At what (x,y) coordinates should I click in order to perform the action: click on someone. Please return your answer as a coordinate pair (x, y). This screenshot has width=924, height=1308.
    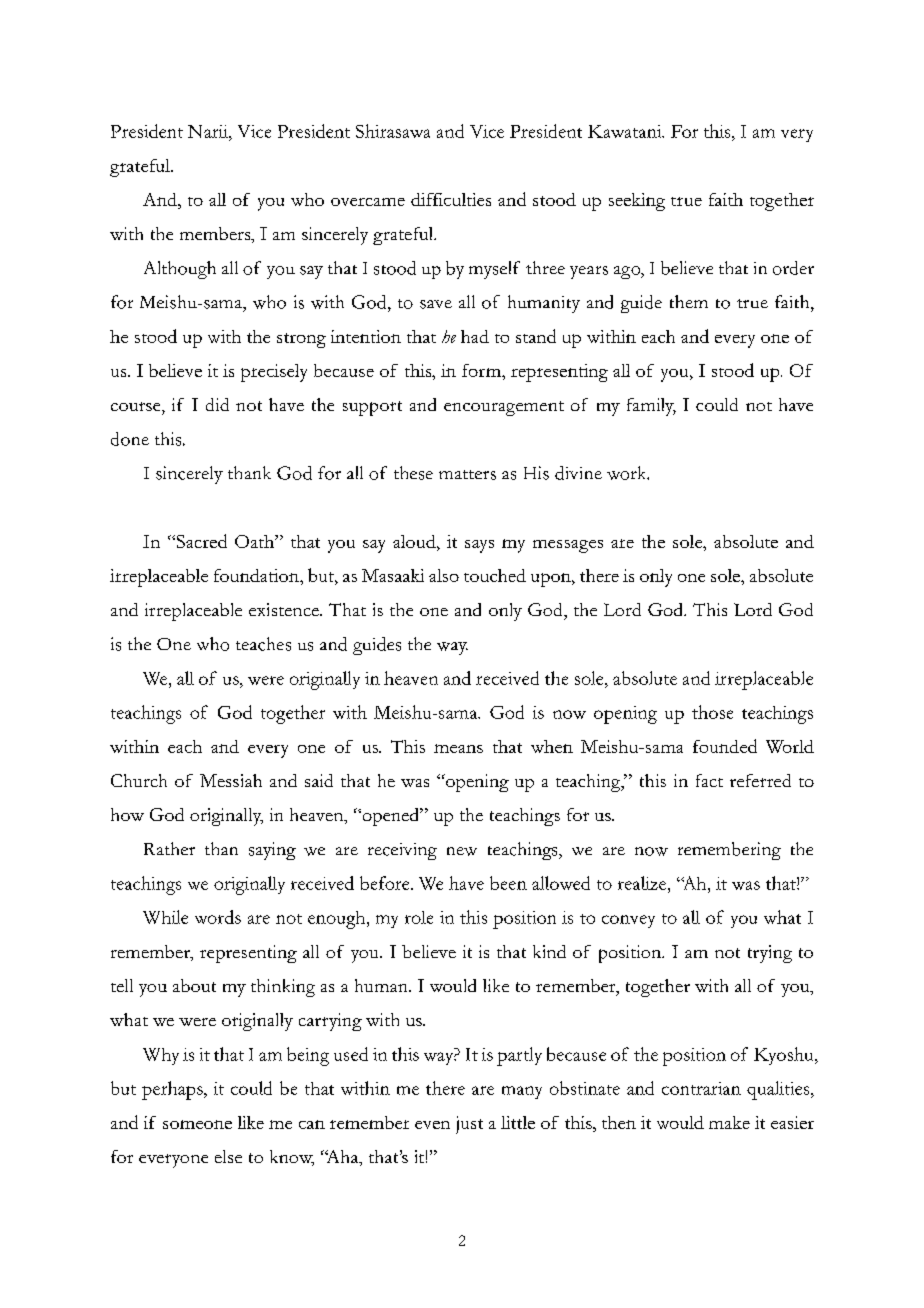
    Looking at the image, I should click on (197, 1124).
